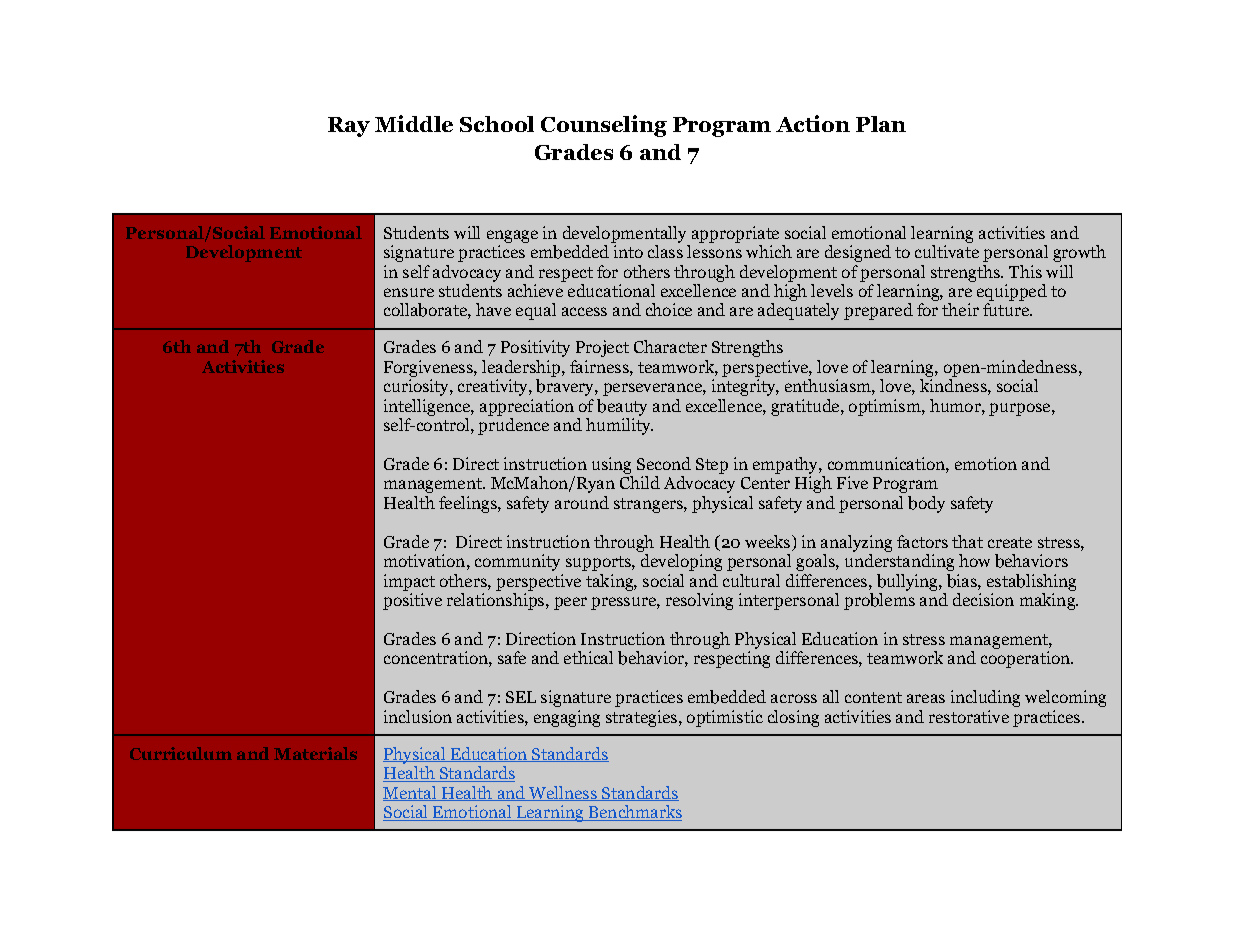 The height and width of the page is (952, 1233). I want to click on feelings, so click(469, 504).
